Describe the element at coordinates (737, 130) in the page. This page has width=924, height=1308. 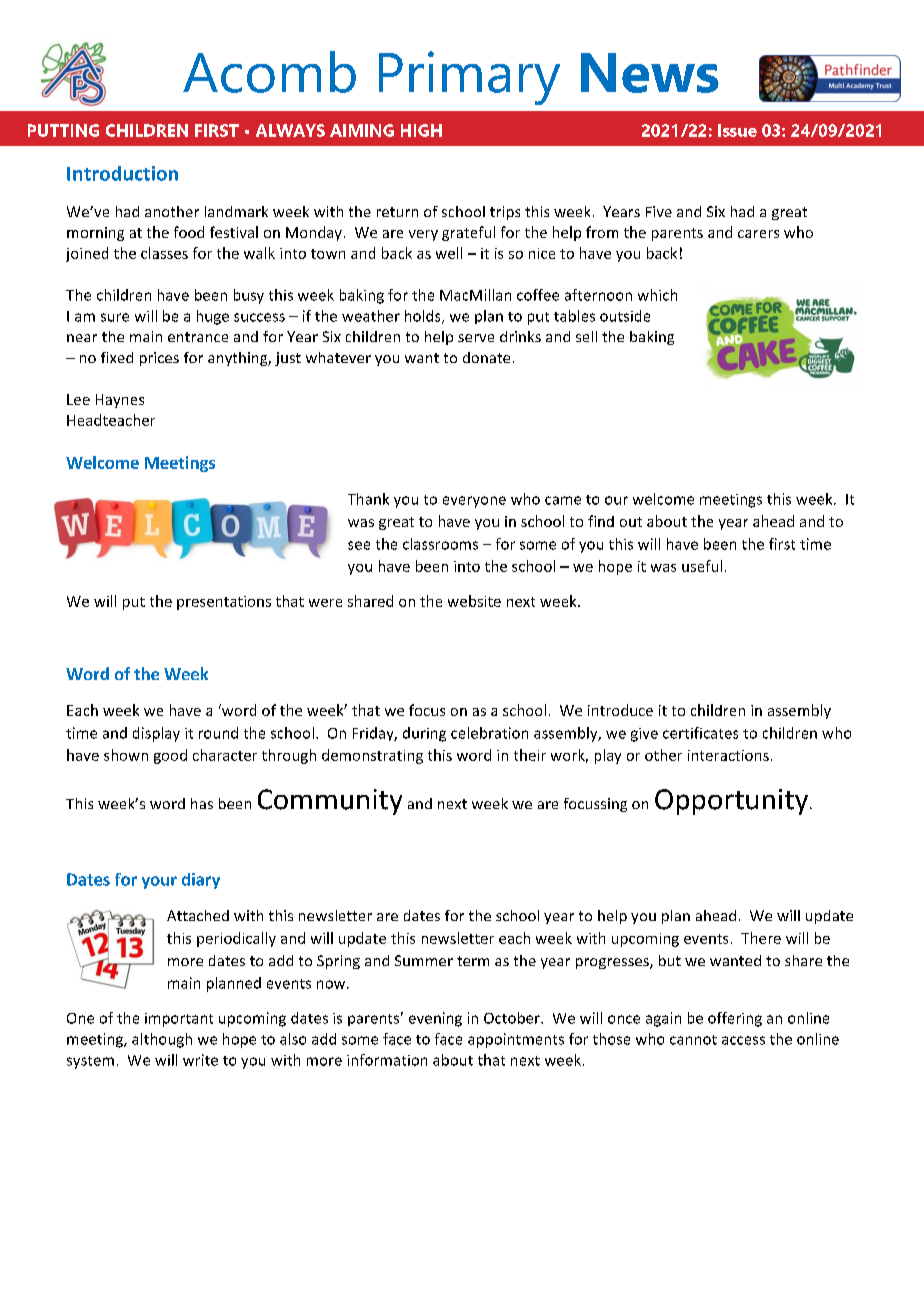
I see `Issue` at that location.
